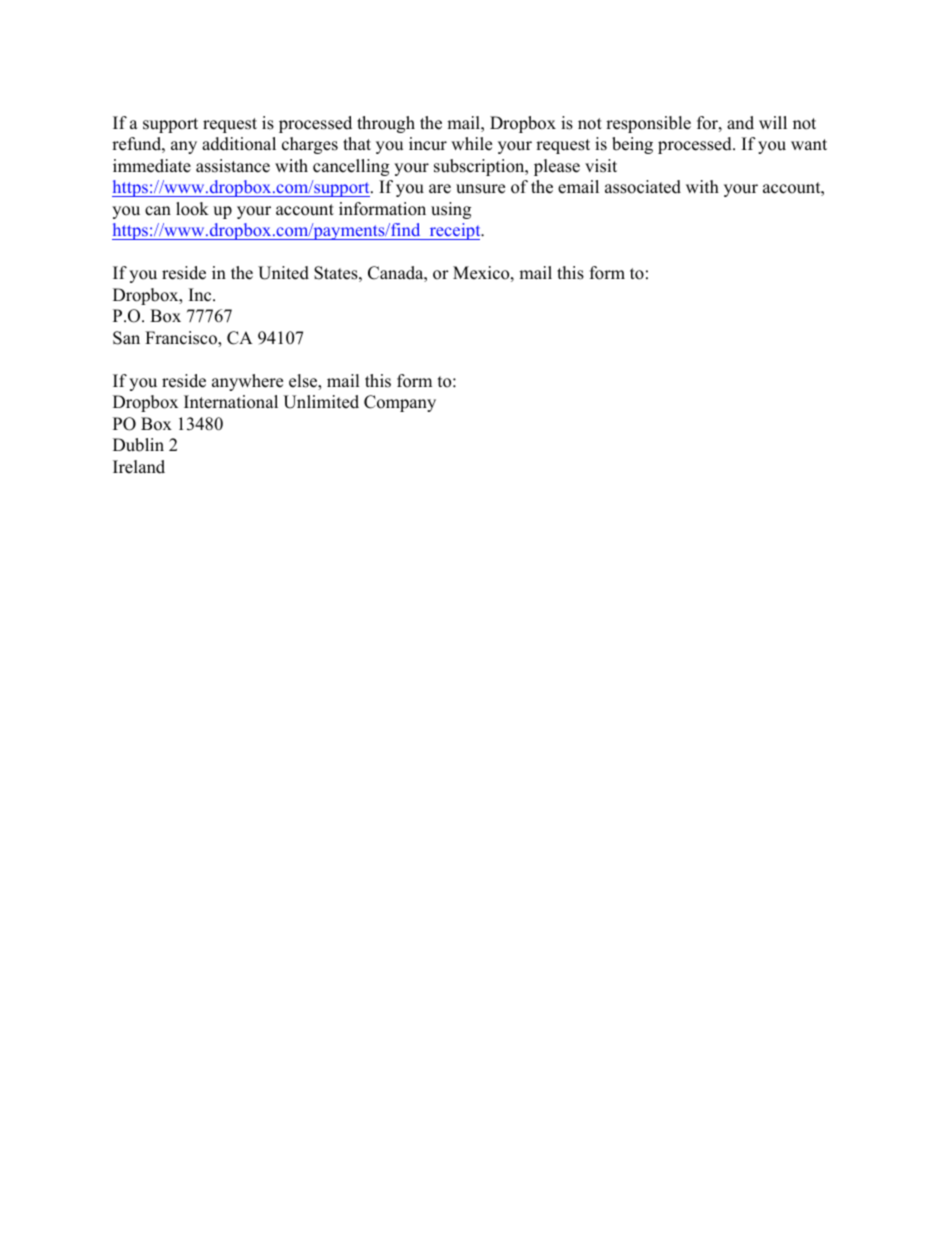  Describe the element at coordinates (321, 402) in the page. I see `Unlimited` at that location.
